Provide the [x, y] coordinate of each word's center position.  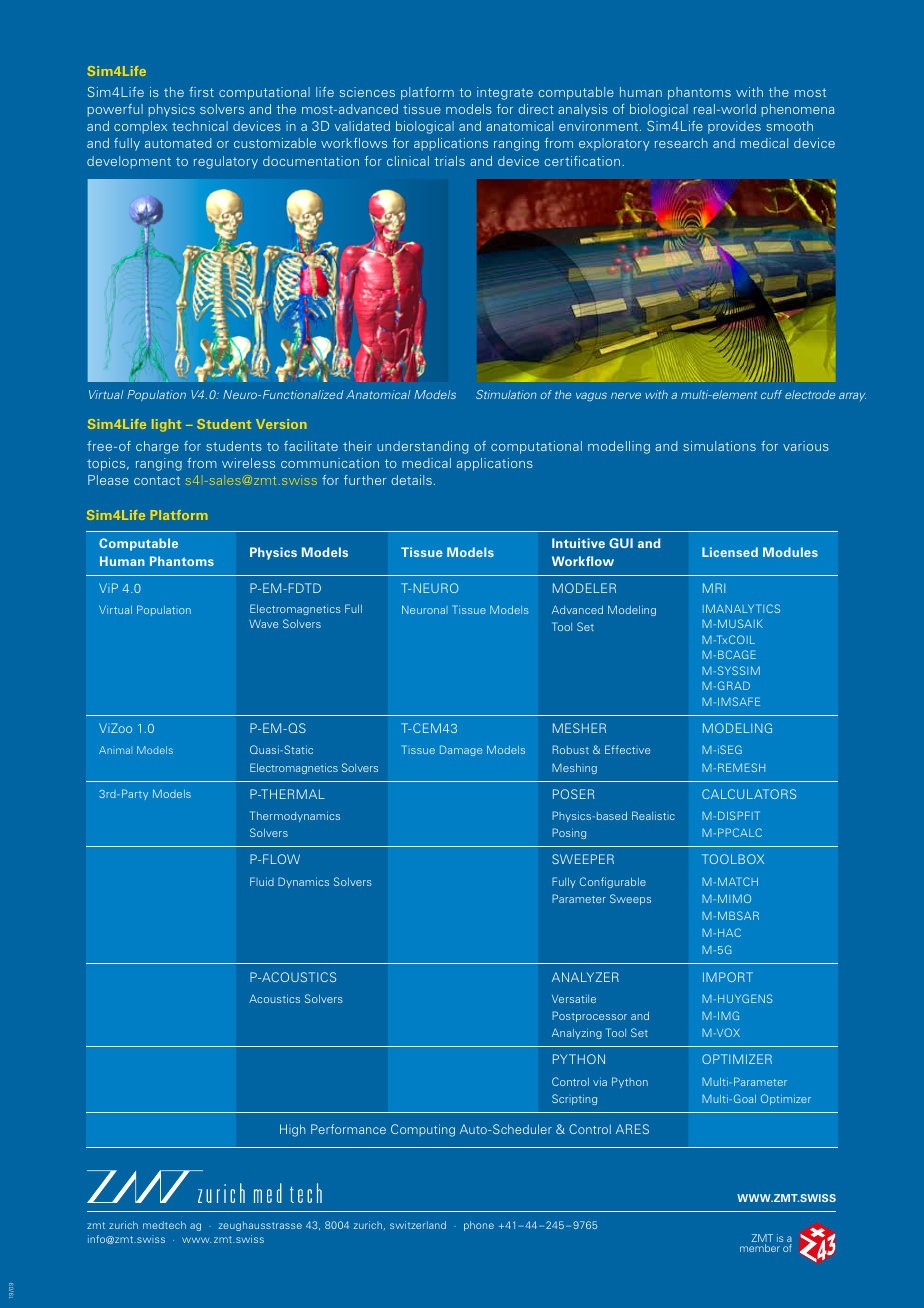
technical [200, 126]
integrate [505, 93]
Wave [263, 624]
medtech [164, 1225]
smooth [789, 126]
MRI [714, 588]
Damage [461, 750]
